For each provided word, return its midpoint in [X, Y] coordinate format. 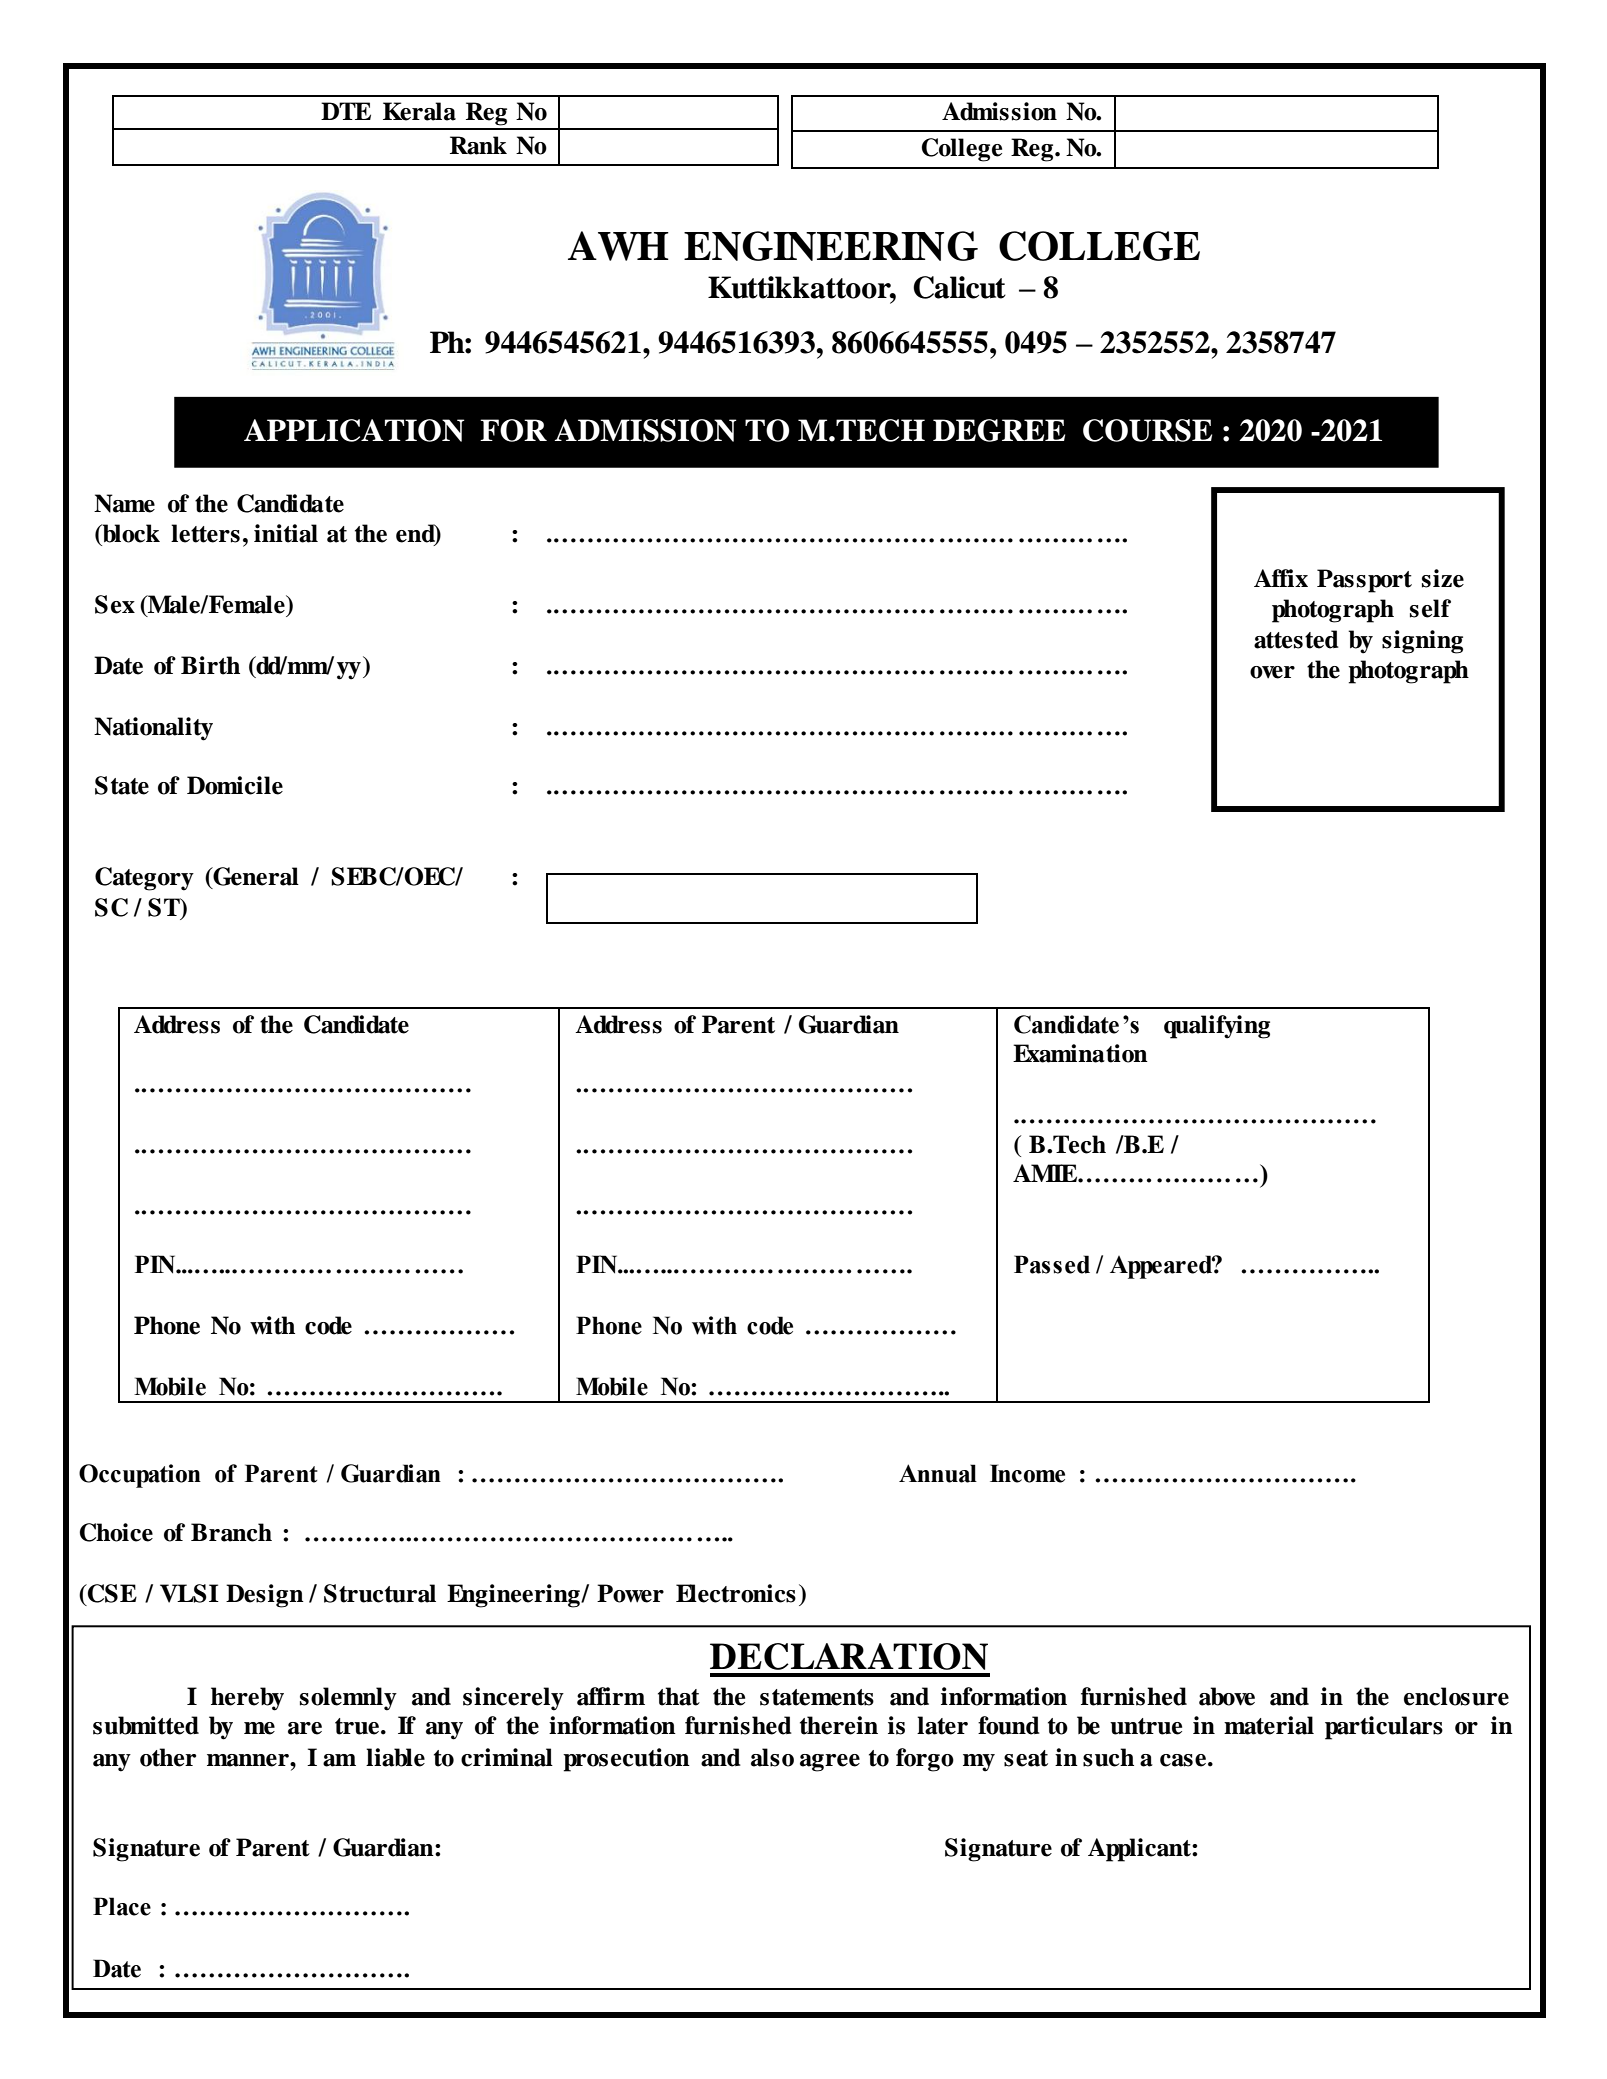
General [255, 877]
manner [249, 1760]
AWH [618, 246]
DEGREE [999, 430]
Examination [1080, 1053]
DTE [346, 111]
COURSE [1147, 430]
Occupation [140, 1476]
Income [1027, 1473]
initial [286, 533]
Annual [938, 1473]
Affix [1281, 578]
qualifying [1217, 1027]
